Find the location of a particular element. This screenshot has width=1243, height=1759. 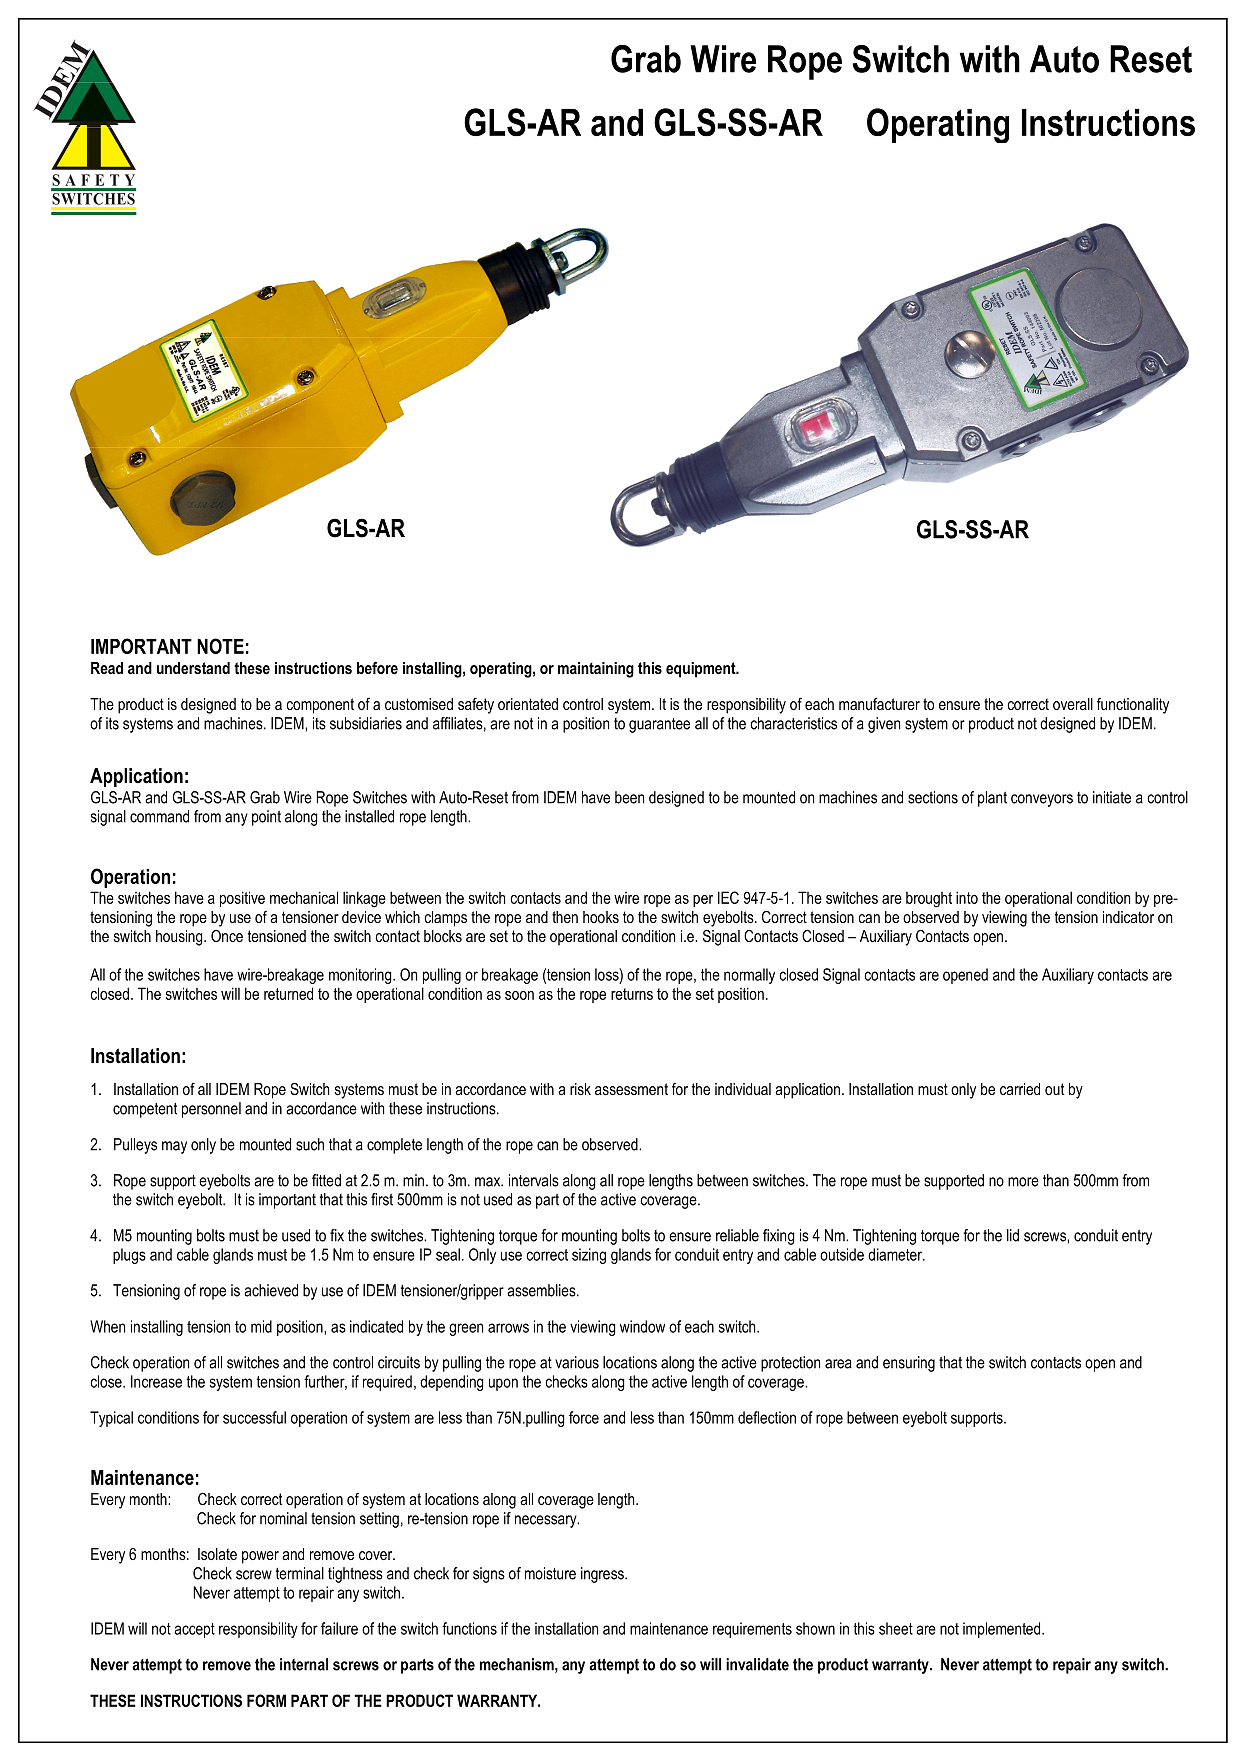

Once is located at coordinates (227, 936).
